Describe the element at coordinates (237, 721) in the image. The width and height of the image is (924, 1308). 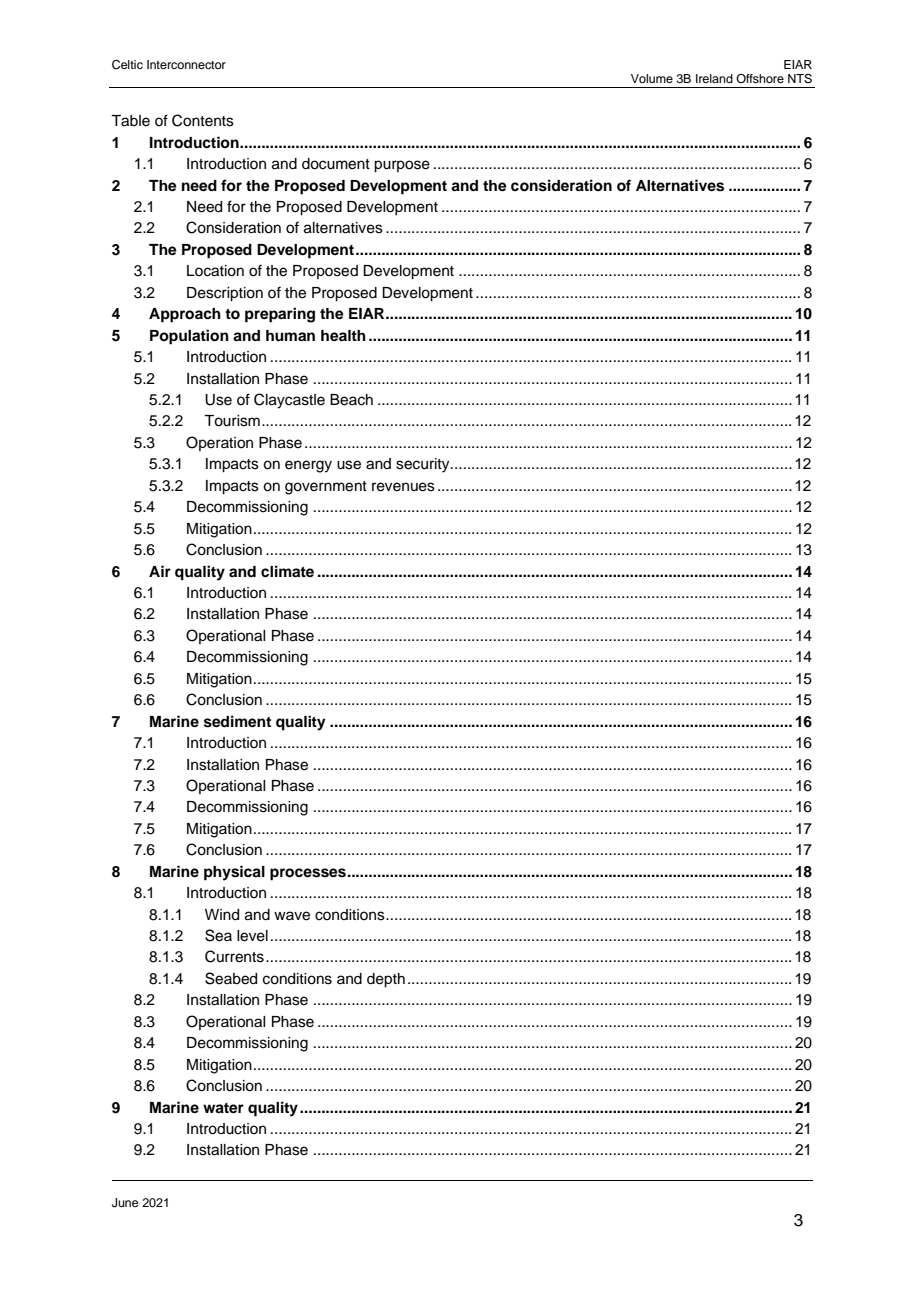
I see `sediment` at that location.
